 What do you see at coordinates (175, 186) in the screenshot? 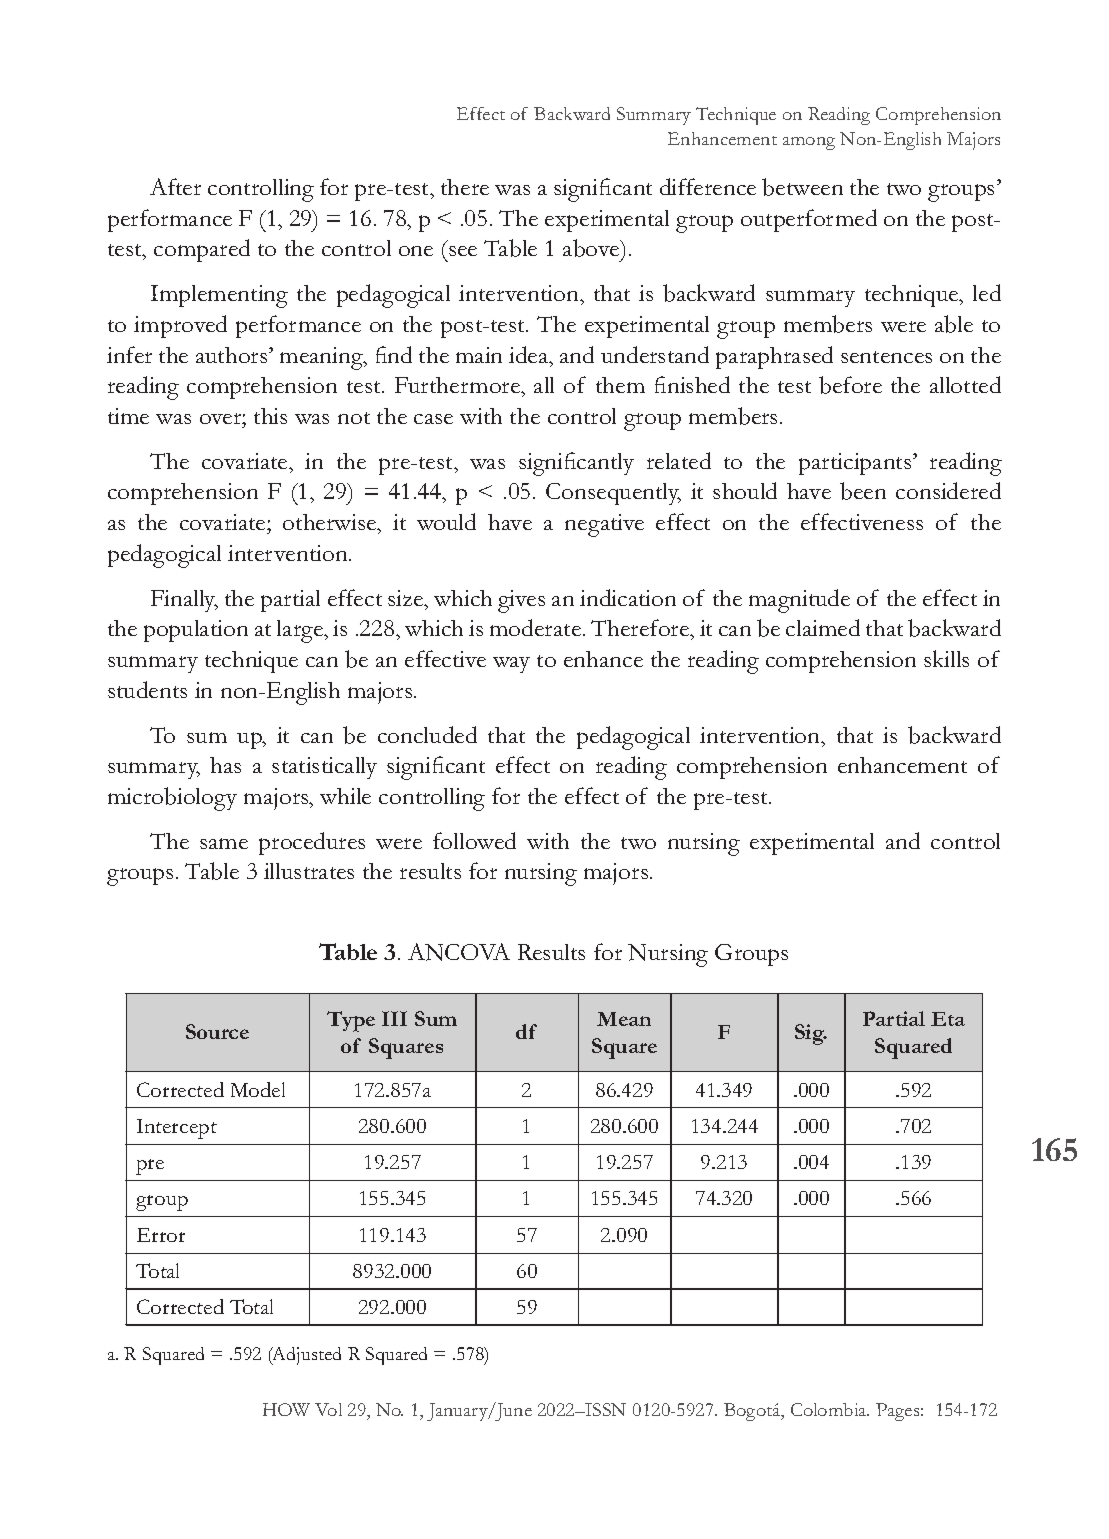
I see `After` at bounding box center [175, 186].
